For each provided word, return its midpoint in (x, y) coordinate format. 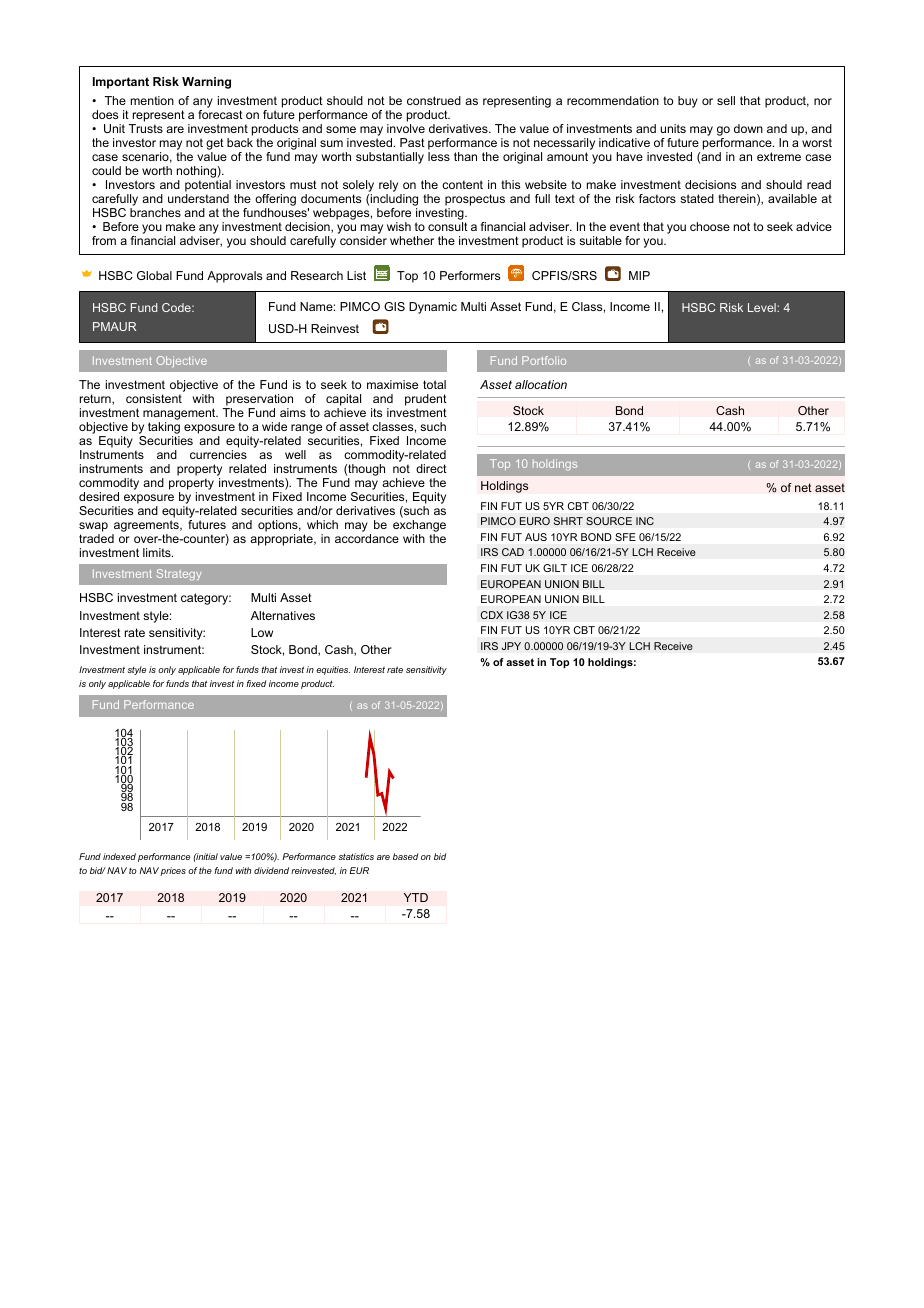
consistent (154, 398)
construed (434, 100)
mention (152, 100)
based (405, 856)
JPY (511, 646)
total (434, 384)
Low (262, 632)
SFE (625, 537)
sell (726, 100)
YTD (415, 897)
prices (173, 871)
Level (763, 307)
